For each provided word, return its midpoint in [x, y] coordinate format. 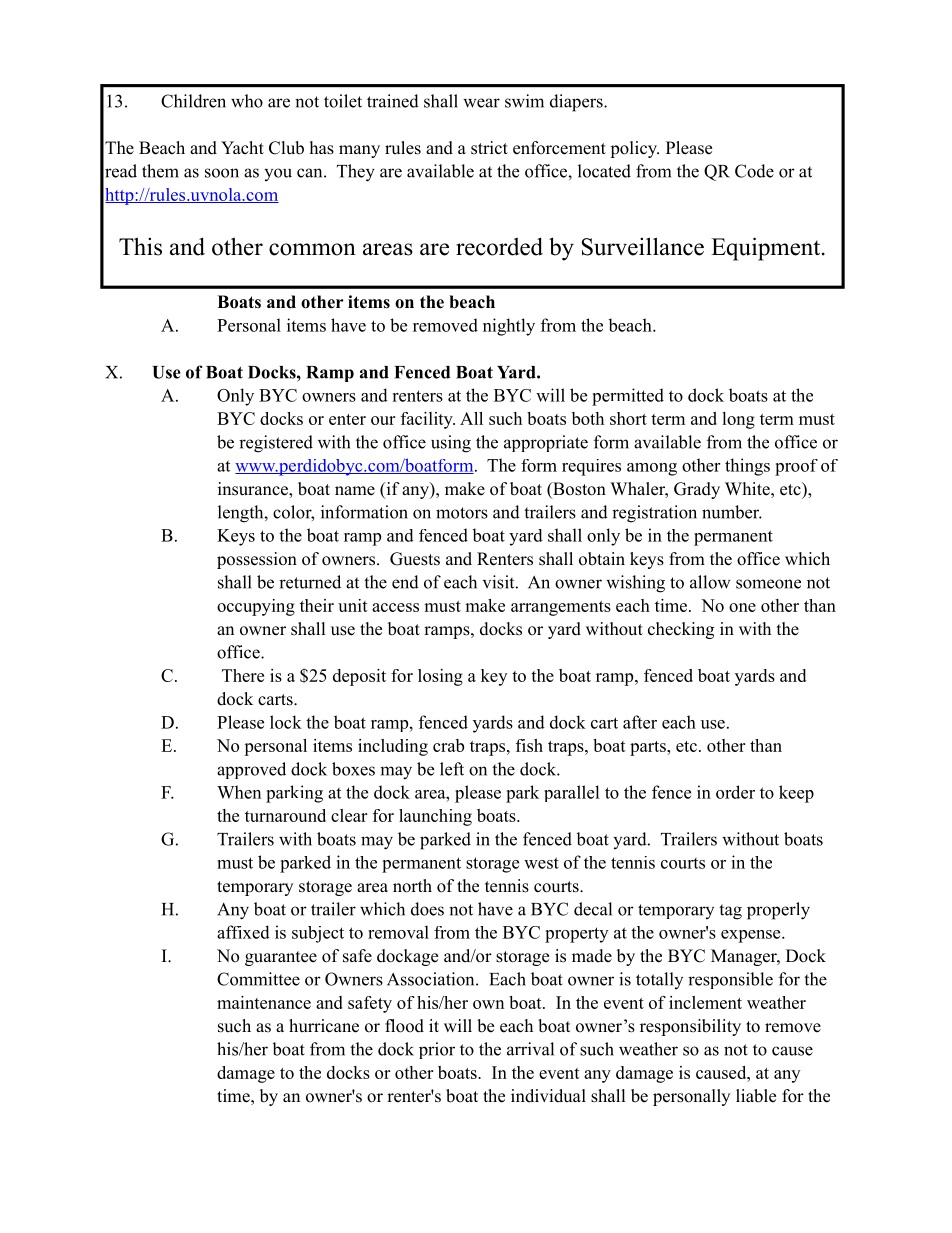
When [239, 792]
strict [489, 148]
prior [437, 1050]
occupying [256, 607]
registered [276, 444]
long [738, 420]
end [405, 582]
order [735, 792]
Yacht [242, 148]
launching [435, 817]
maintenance [264, 1002]
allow [710, 582]
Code [754, 171]
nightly [509, 327]
